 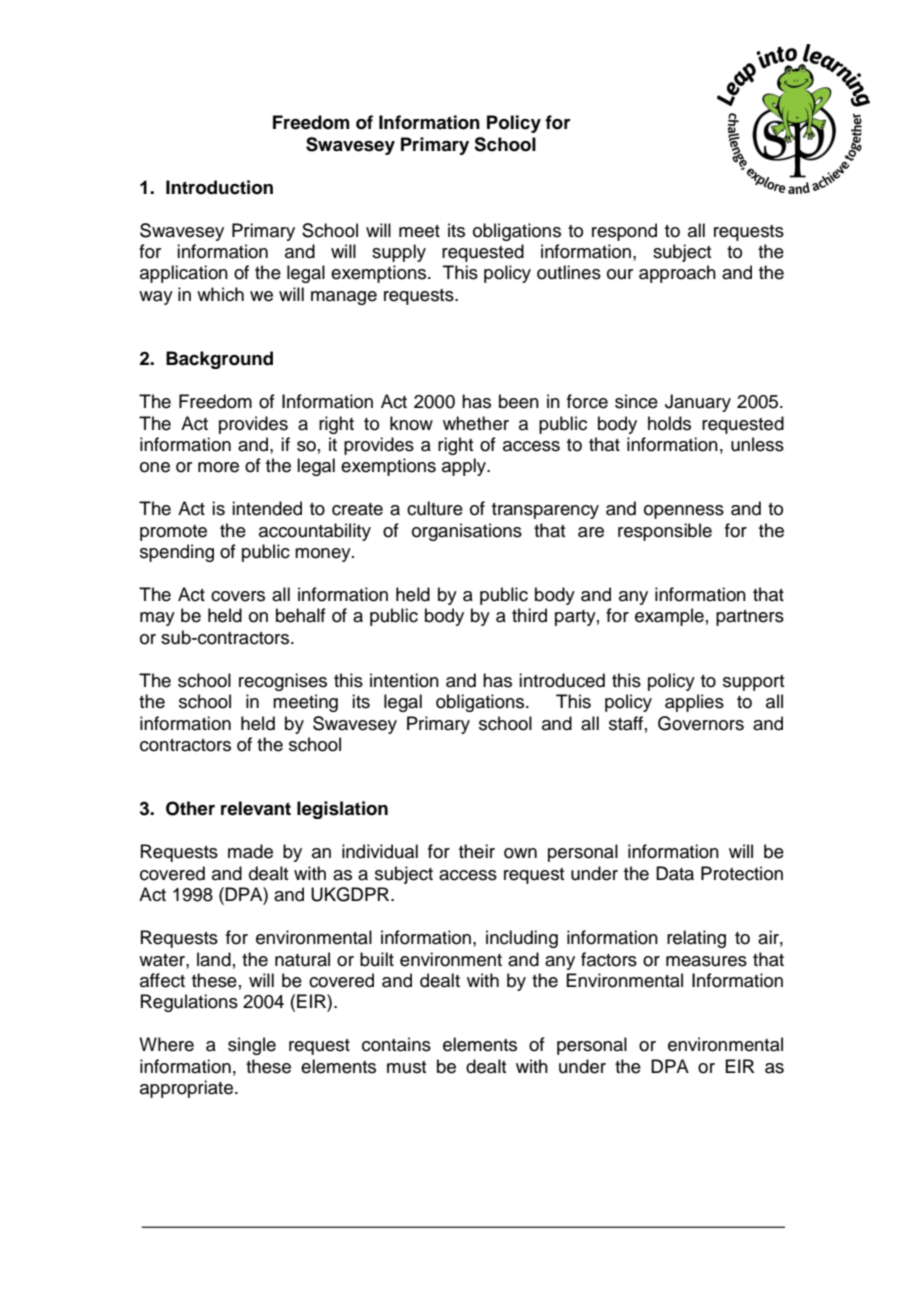 I want to click on made, so click(x=250, y=851).
